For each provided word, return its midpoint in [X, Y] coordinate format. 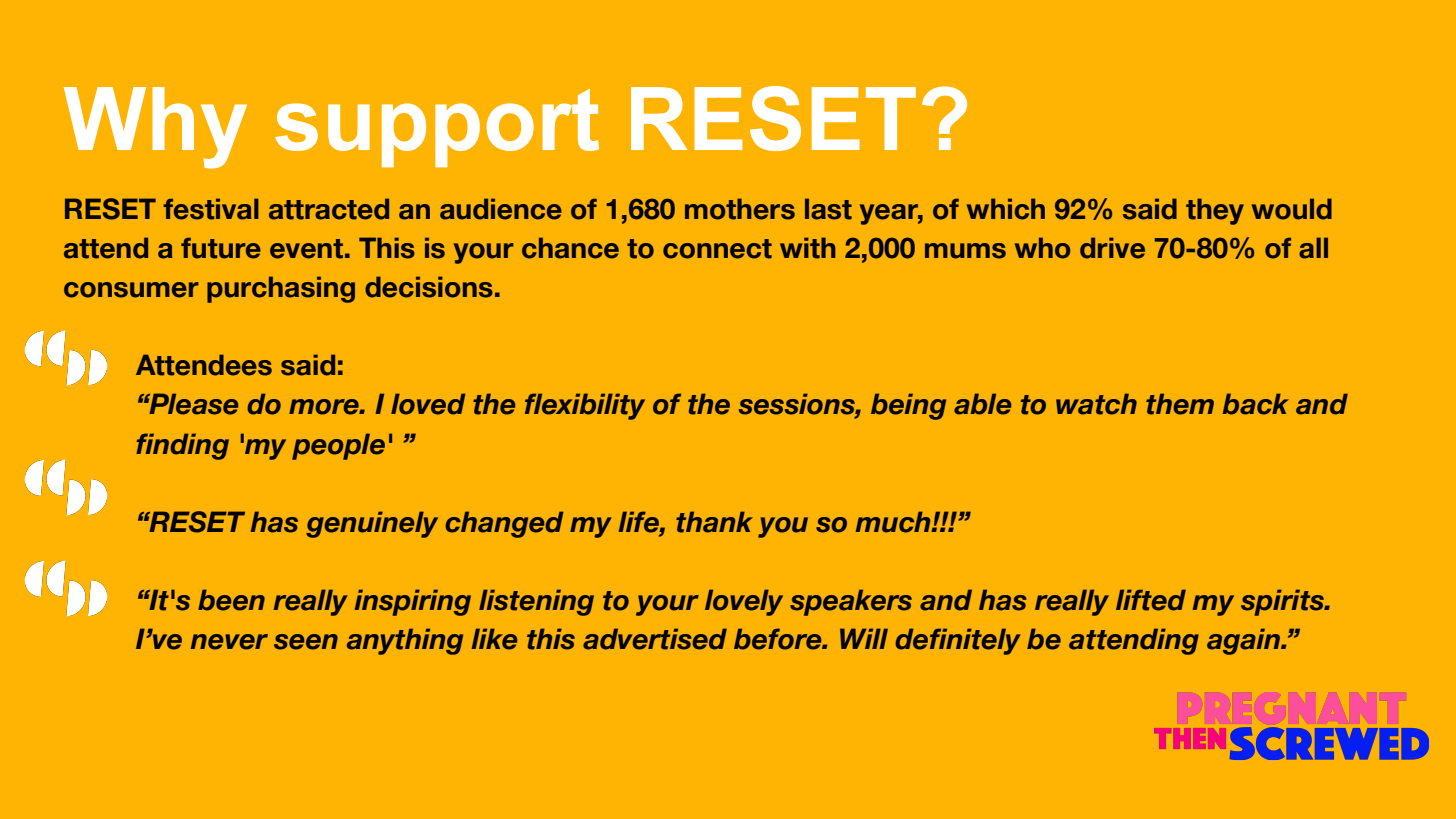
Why [155, 128]
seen [306, 642]
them [1180, 404]
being [908, 406]
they [1215, 211]
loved [428, 404]
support [437, 128]
